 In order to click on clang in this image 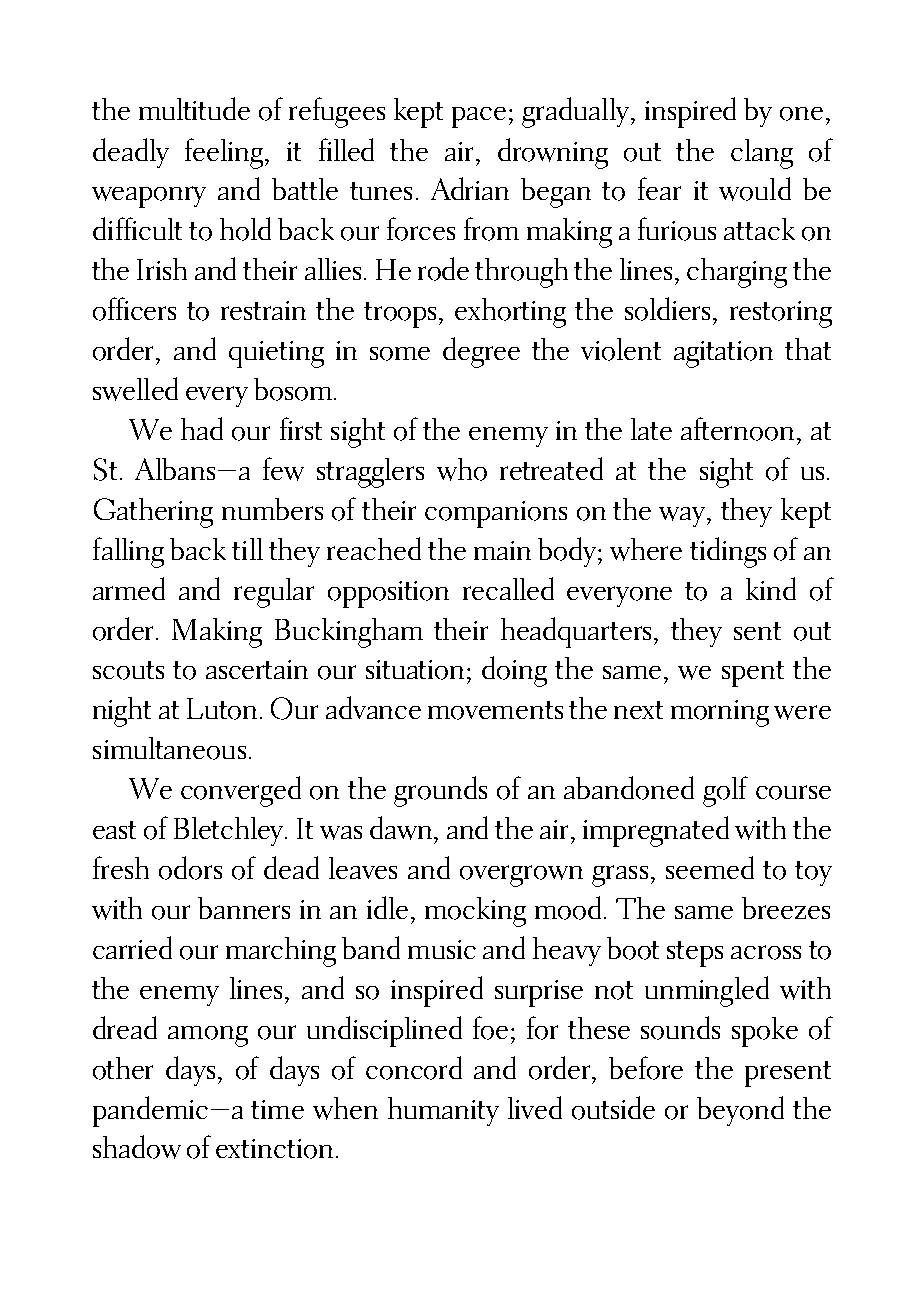, I will do `click(762, 154)`.
